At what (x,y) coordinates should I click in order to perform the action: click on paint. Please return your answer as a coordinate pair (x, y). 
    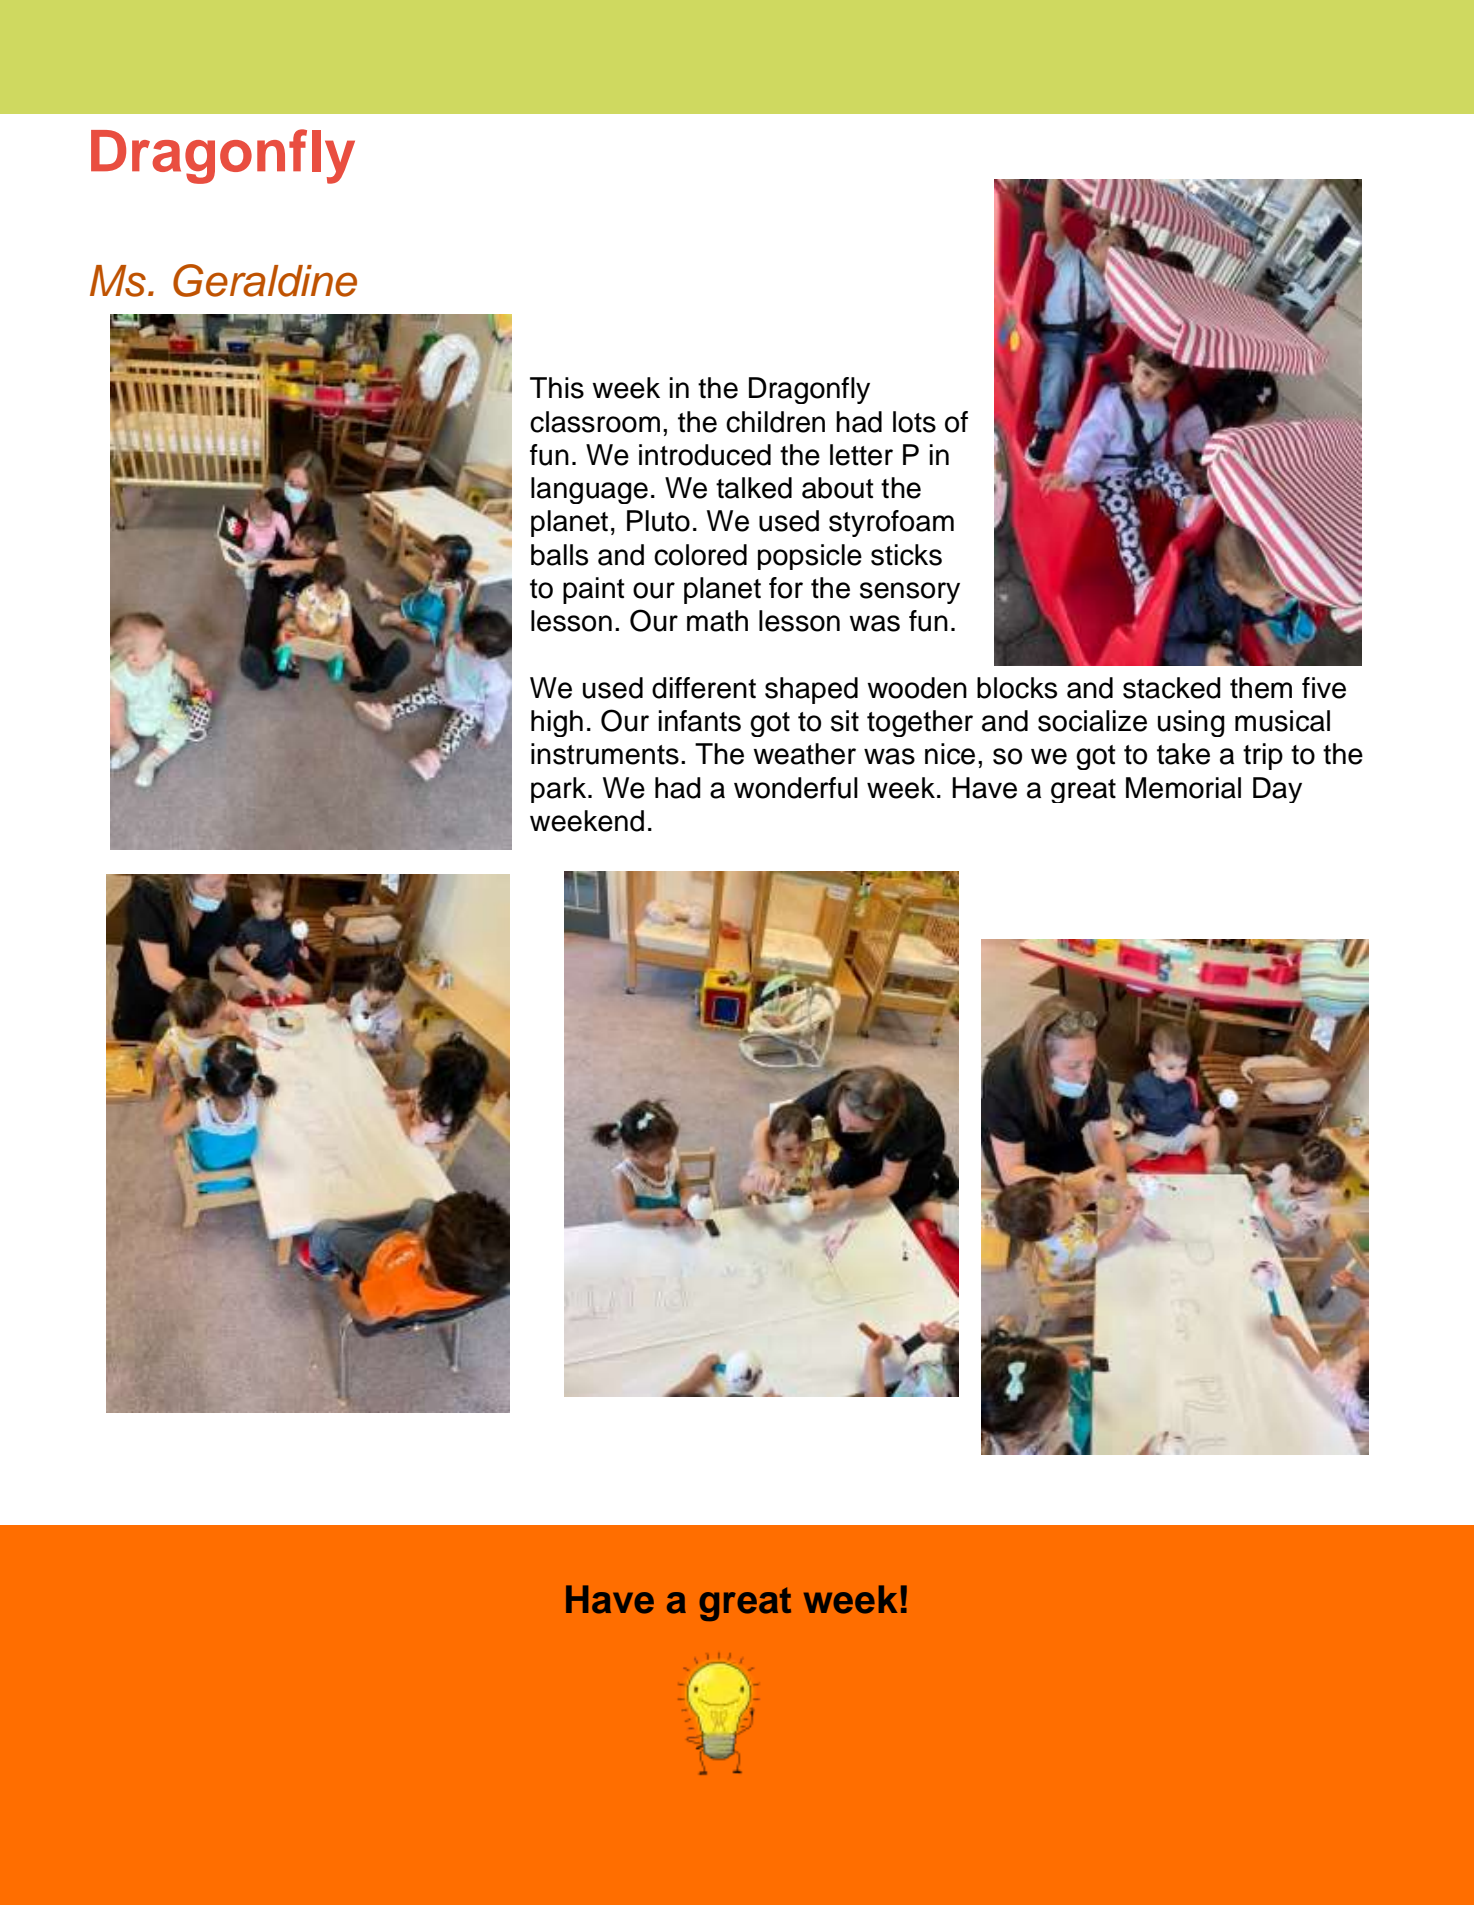
    Looking at the image, I should click on (594, 590).
